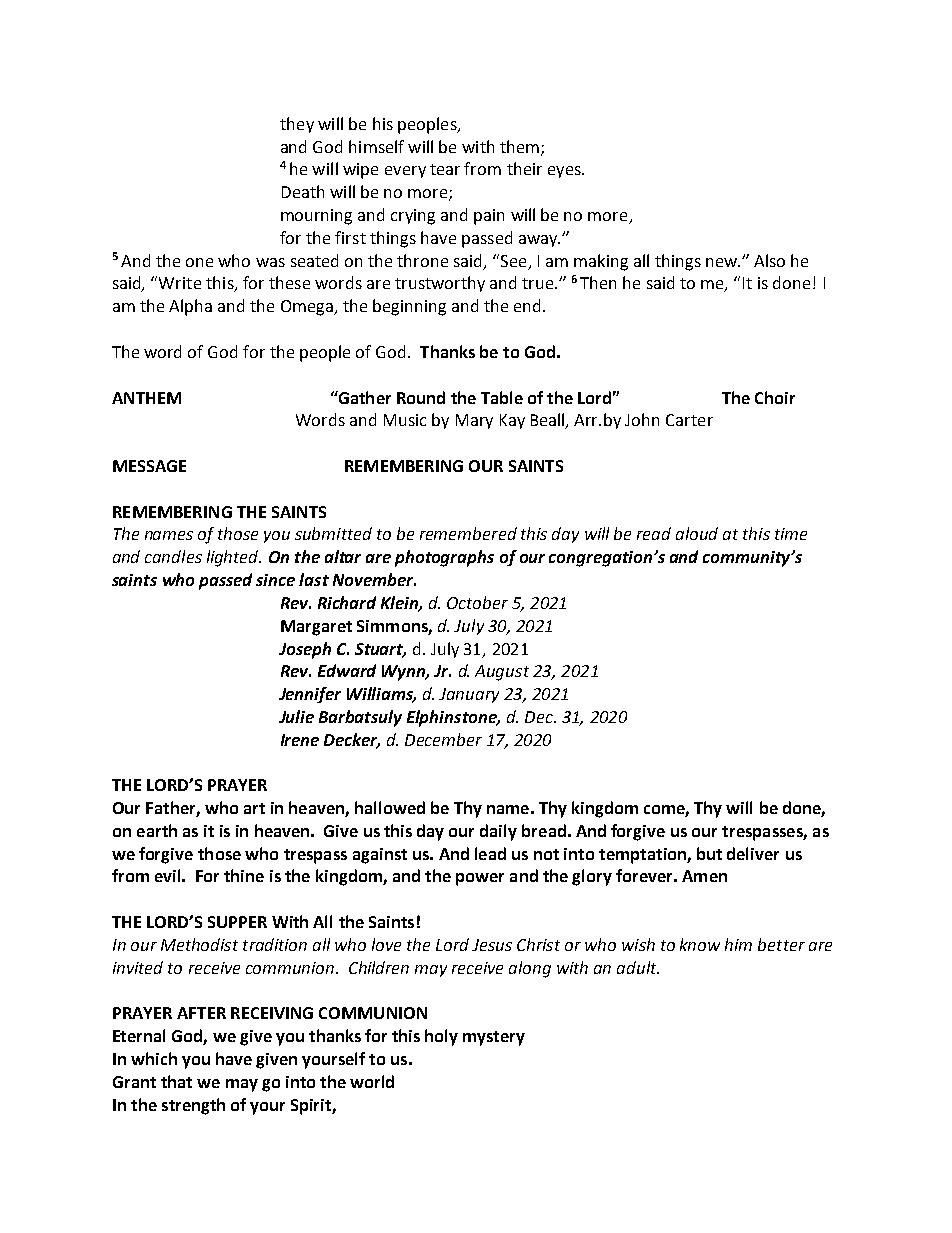 Image resolution: width=952 pixels, height=1233 pixels. What do you see at coordinates (445, 169) in the image?
I see `tear` at bounding box center [445, 169].
